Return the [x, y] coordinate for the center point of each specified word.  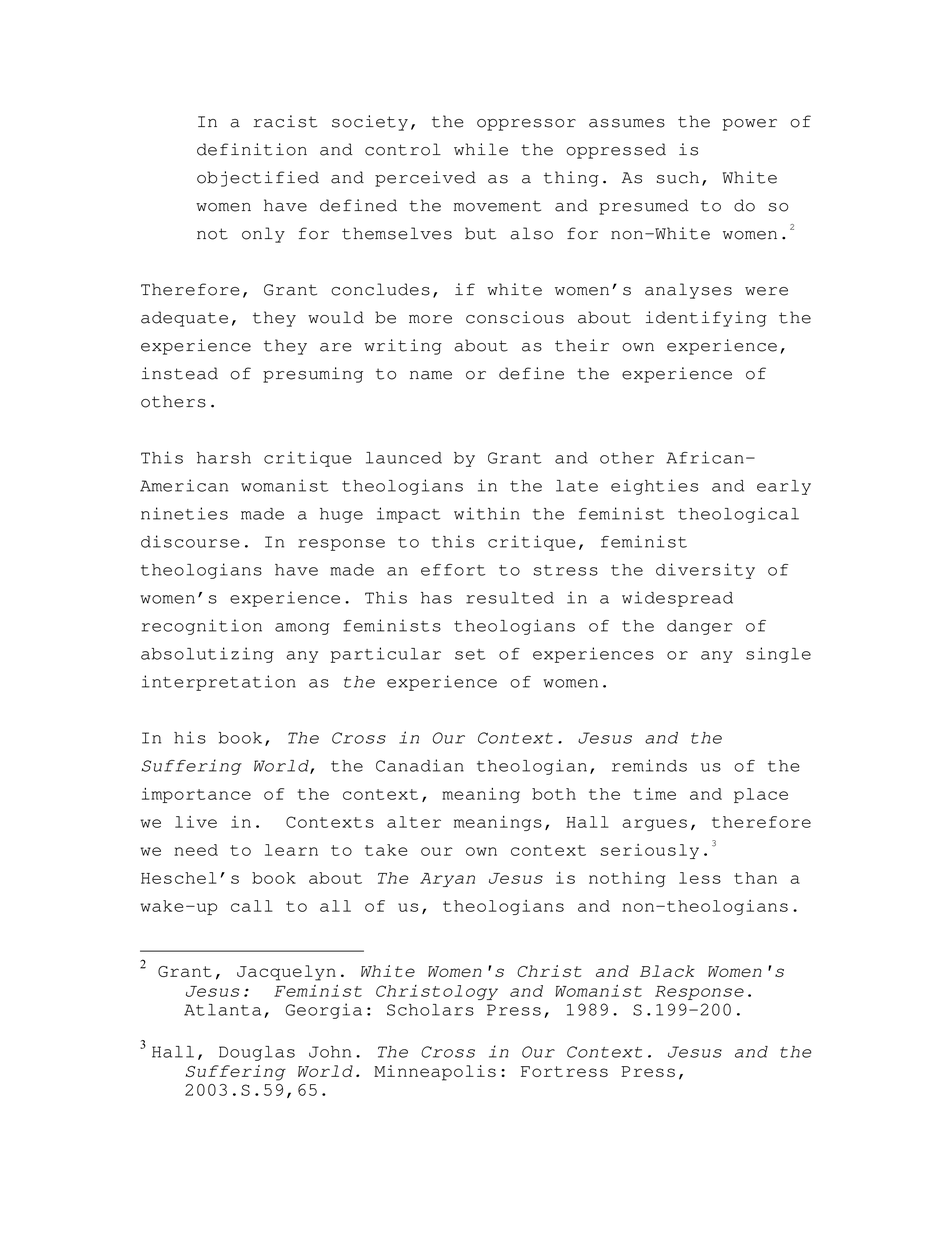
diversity [705, 571]
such [678, 177]
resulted [510, 598]
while [481, 149]
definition [252, 149]
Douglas [257, 1053]
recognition [202, 627]
